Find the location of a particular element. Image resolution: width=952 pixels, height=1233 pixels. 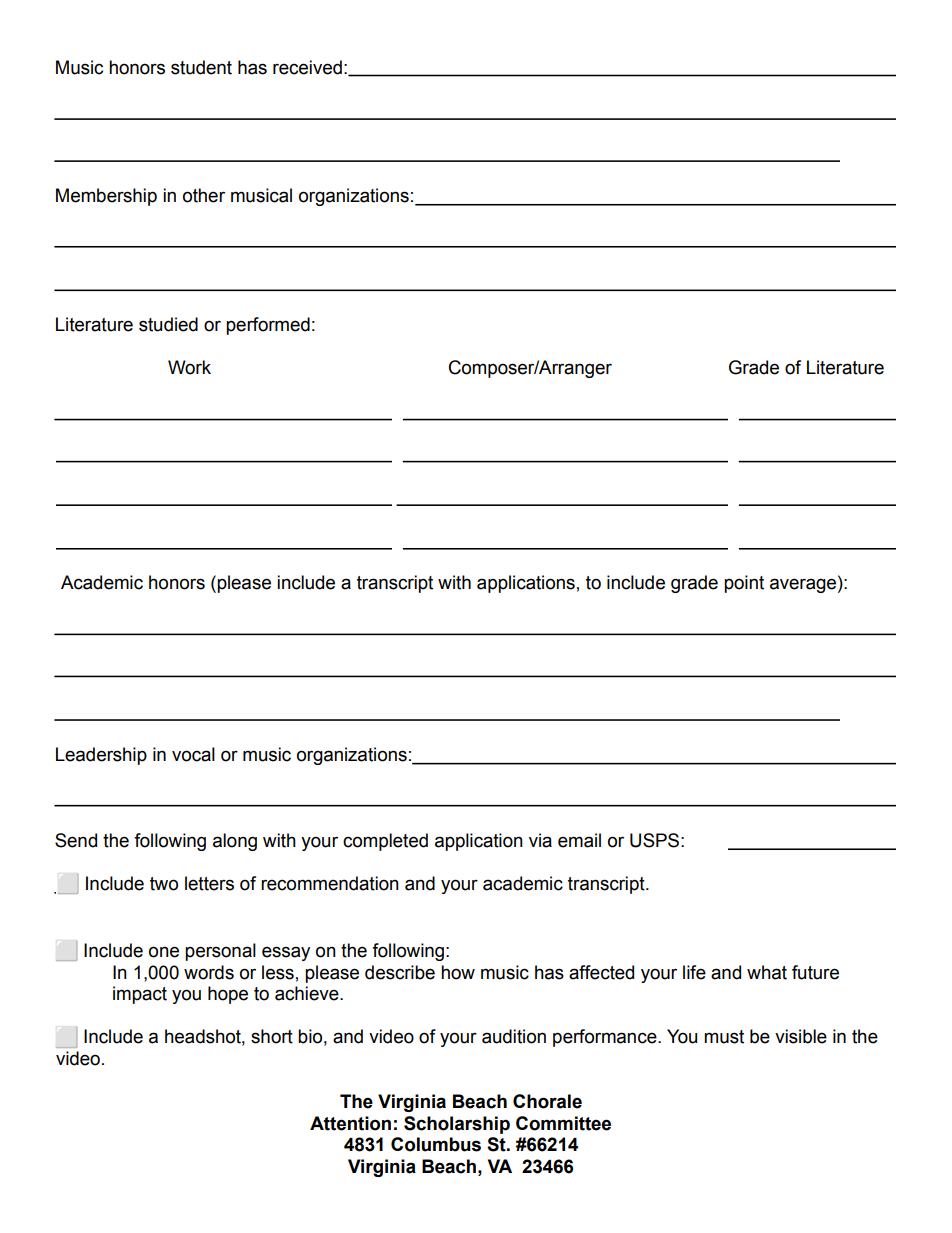

vocal is located at coordinates (193, 754).
